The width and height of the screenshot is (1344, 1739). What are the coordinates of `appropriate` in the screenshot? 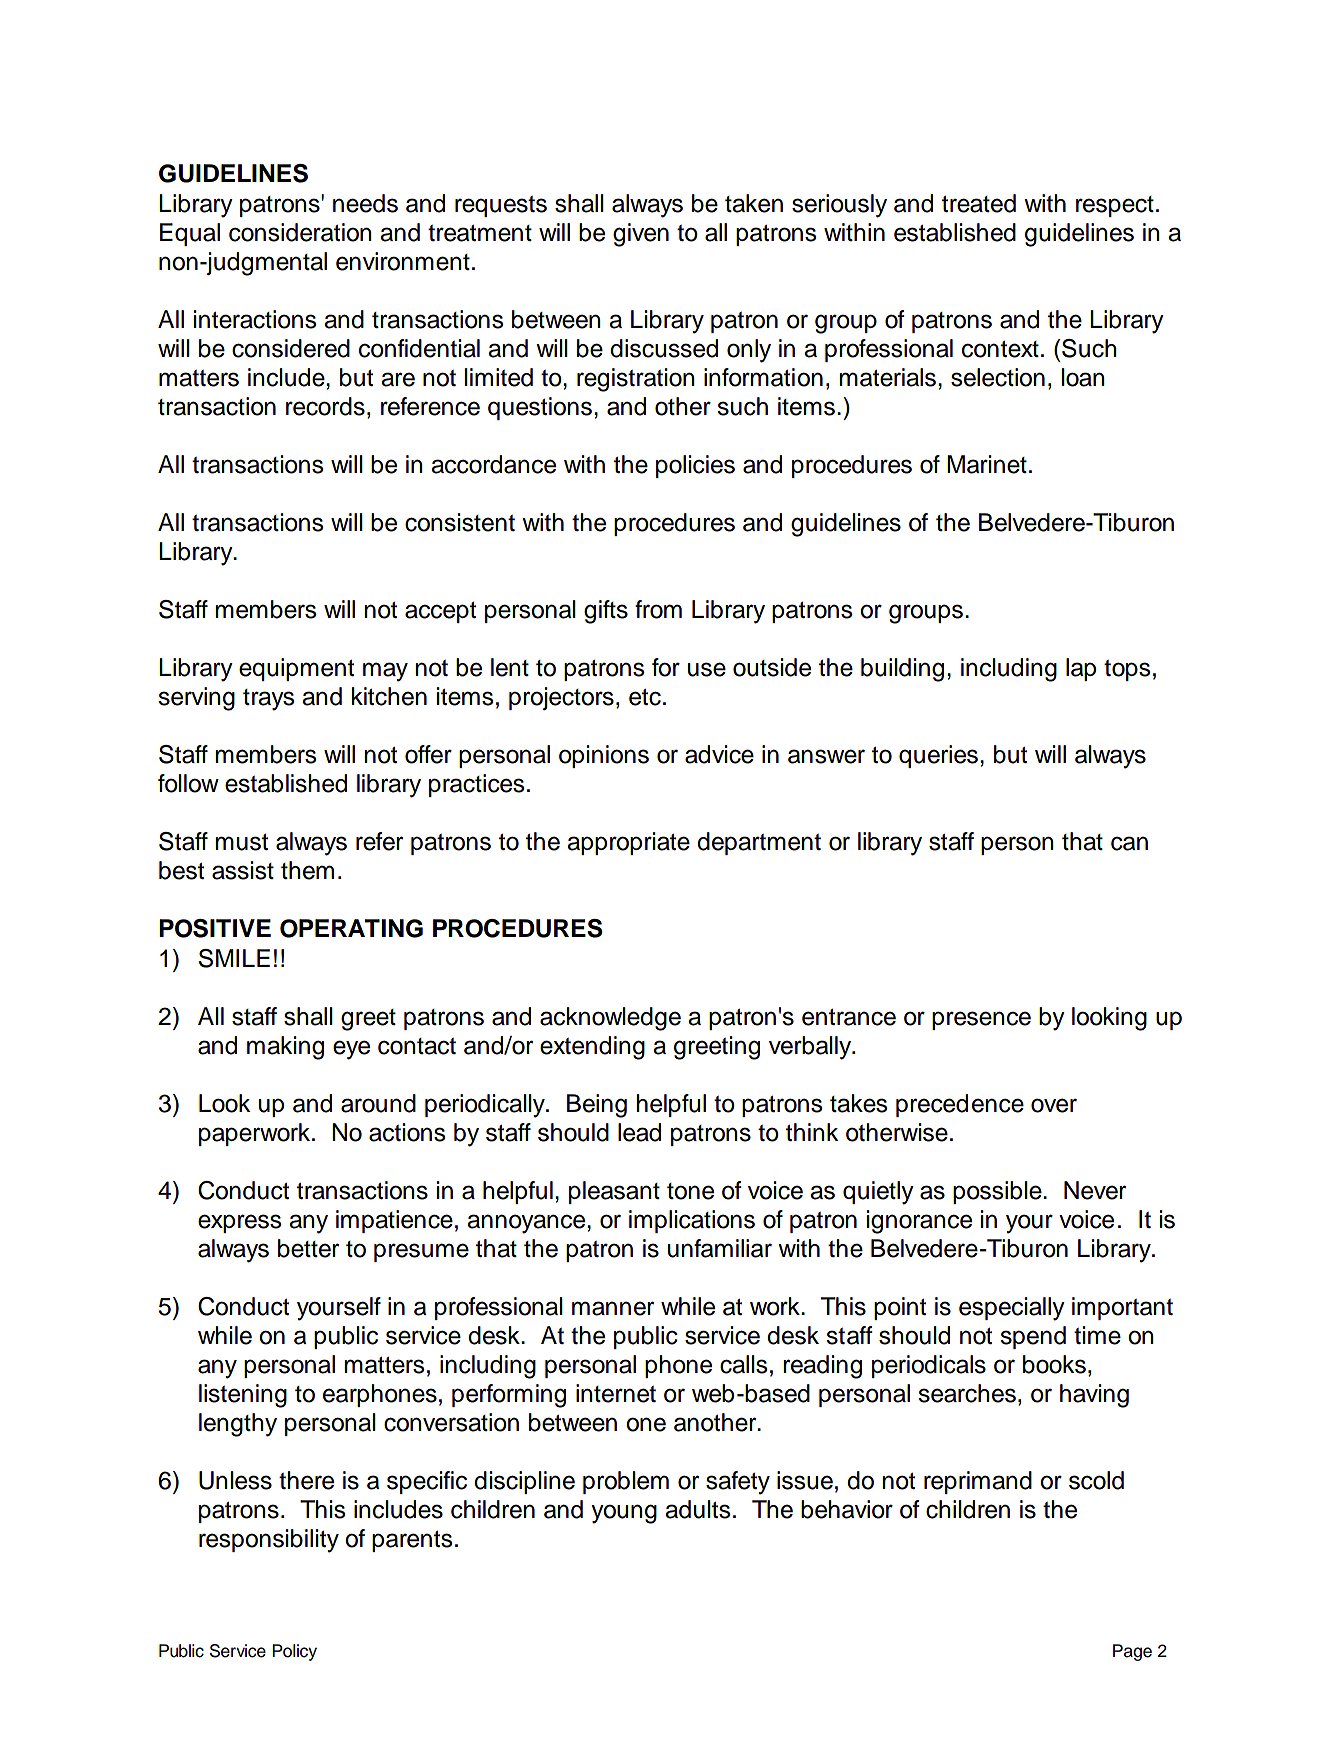 It's located at (628, 843).
